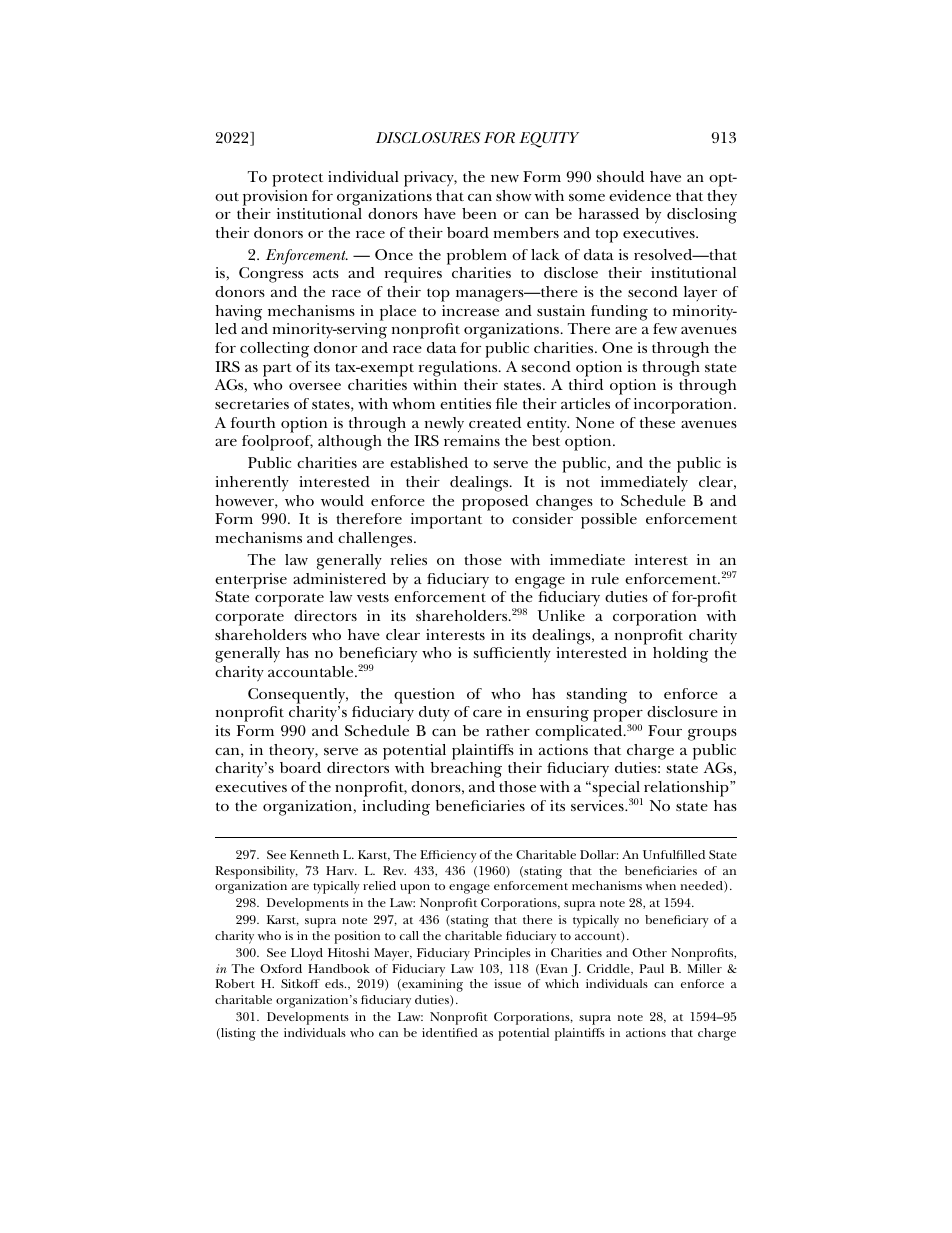  Describe the element at coordinates (513, 195) in the image. I see `show` at that location.
